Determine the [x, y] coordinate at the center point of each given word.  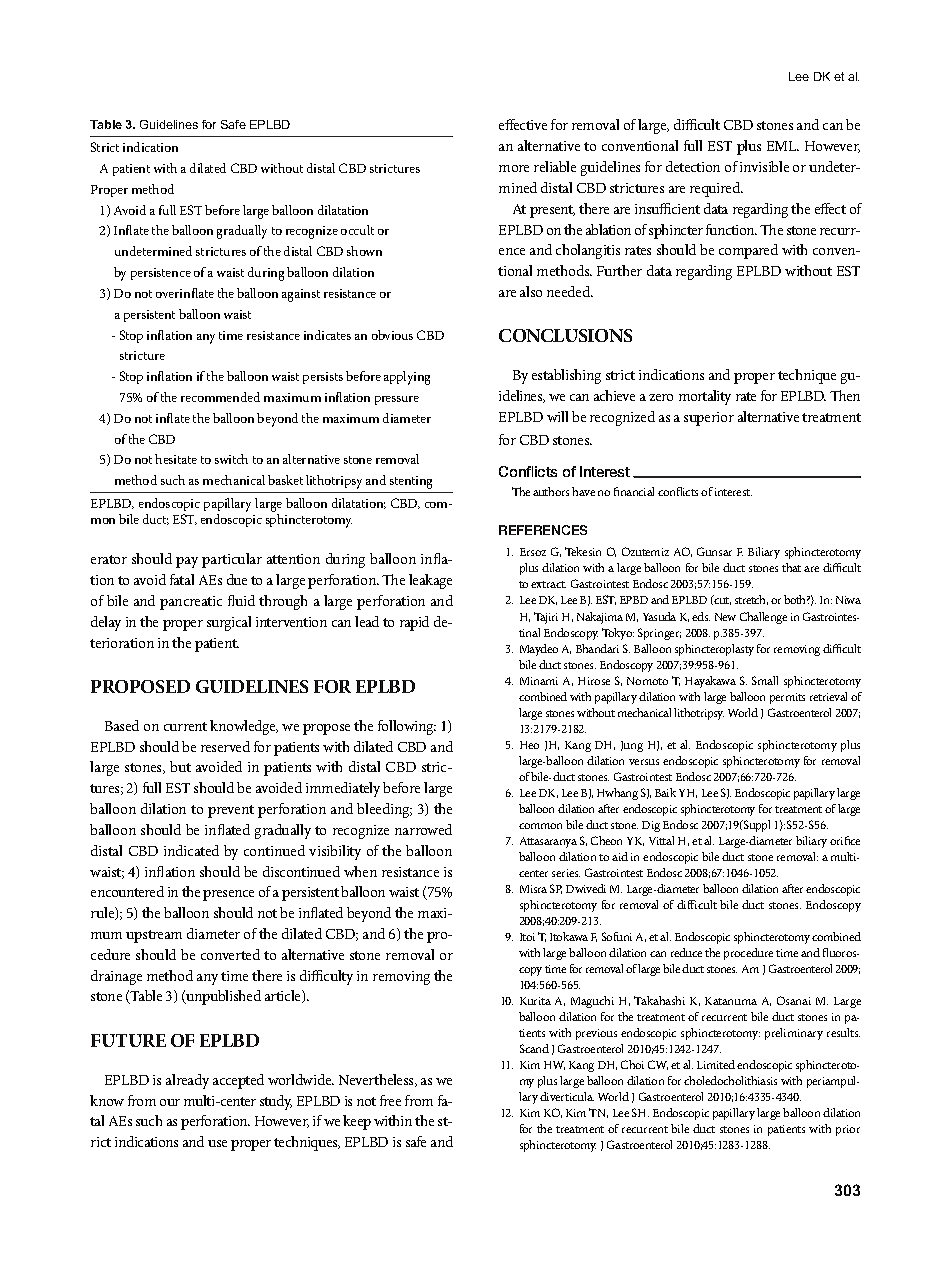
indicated [191, 850]
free [390, 1100]
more [514, 168]
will [557, 416]
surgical [229, 623]
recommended [220, 397]
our [170, 1102]
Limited [716, 1064]
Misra [533, 889]
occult [357, 230]
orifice [845, 840]
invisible [764, 166]
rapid [414, 623]
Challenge [763, 618]
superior [709, 419]
